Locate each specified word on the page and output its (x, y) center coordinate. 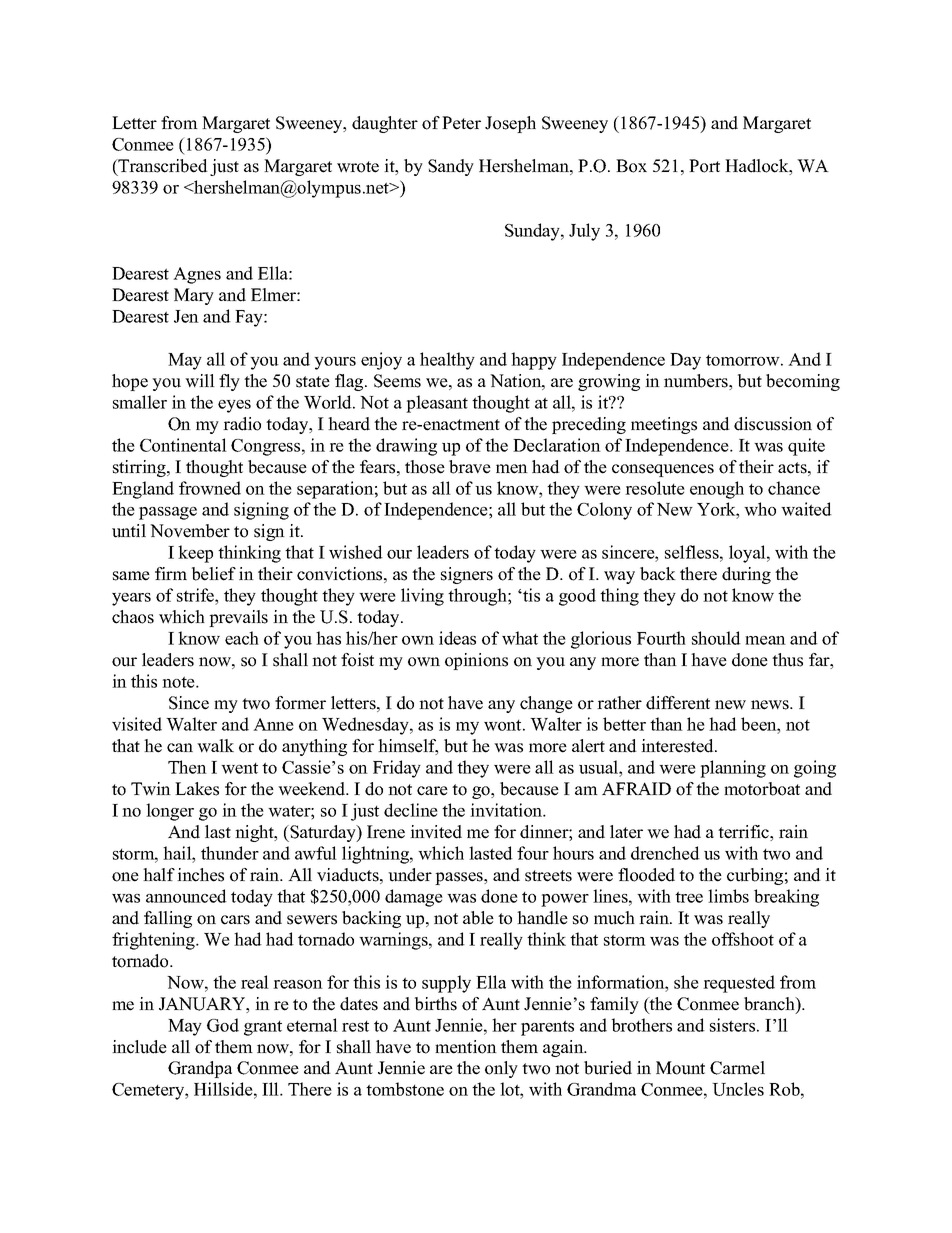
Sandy (451, 167)
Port (704, 166)
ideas (457, 638)
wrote (358, 167)
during (746, 575)
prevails (238, 618)
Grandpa (200, 1069)
